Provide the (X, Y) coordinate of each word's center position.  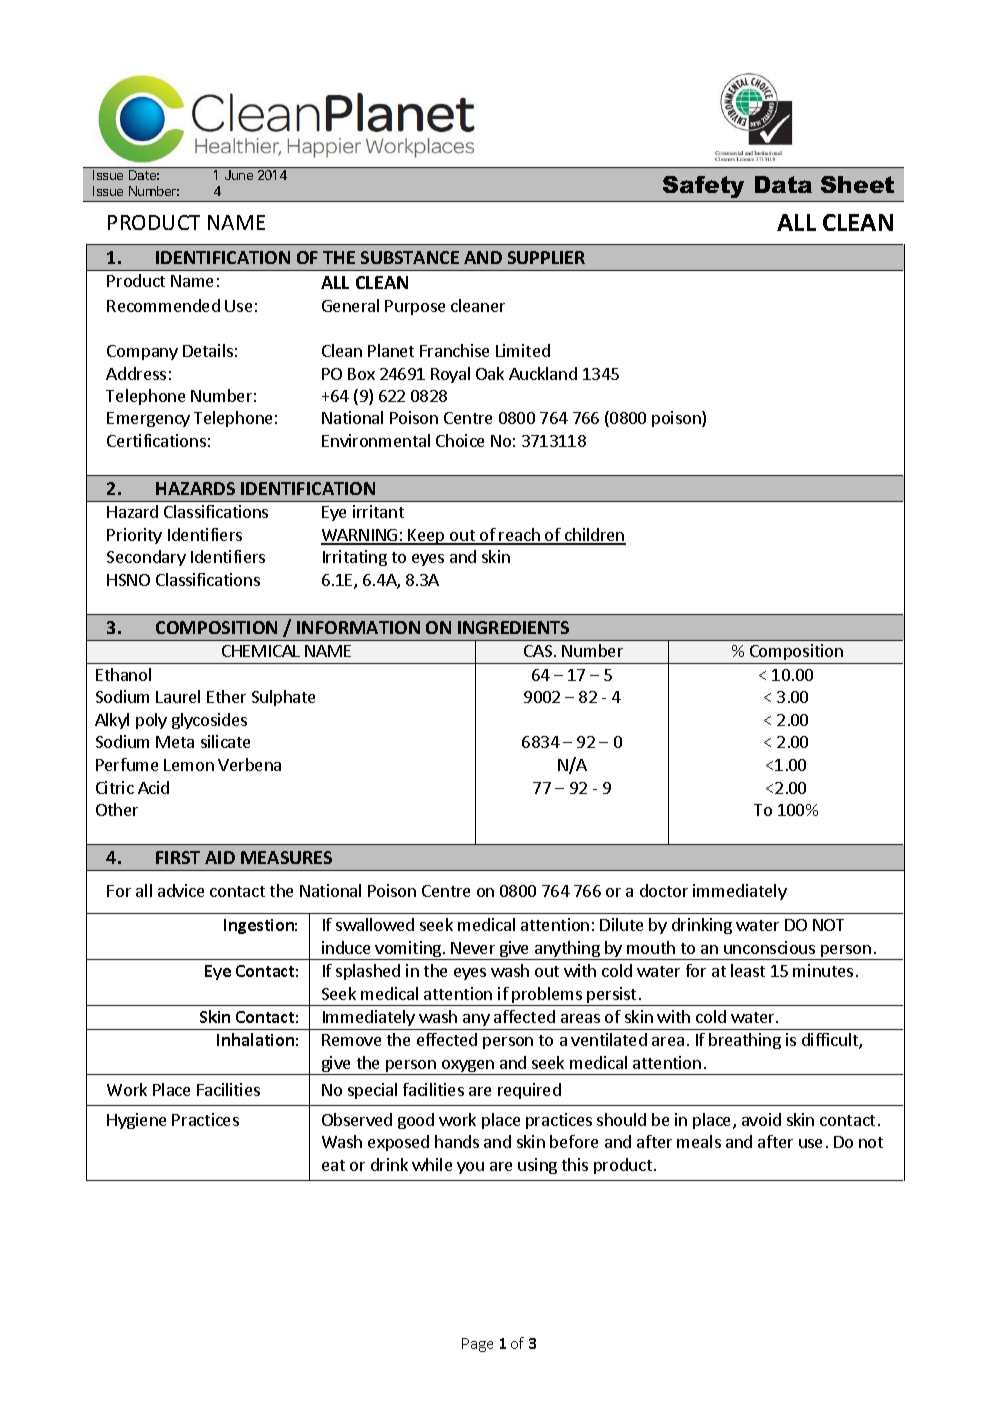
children (594, 536)
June (239, 175)
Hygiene (136, 1121)
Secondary (146, 558)
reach (520, 536)
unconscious (769, 947)
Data (783, 184)
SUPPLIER (546, 257)
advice (181, 890)
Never (473, 948)
